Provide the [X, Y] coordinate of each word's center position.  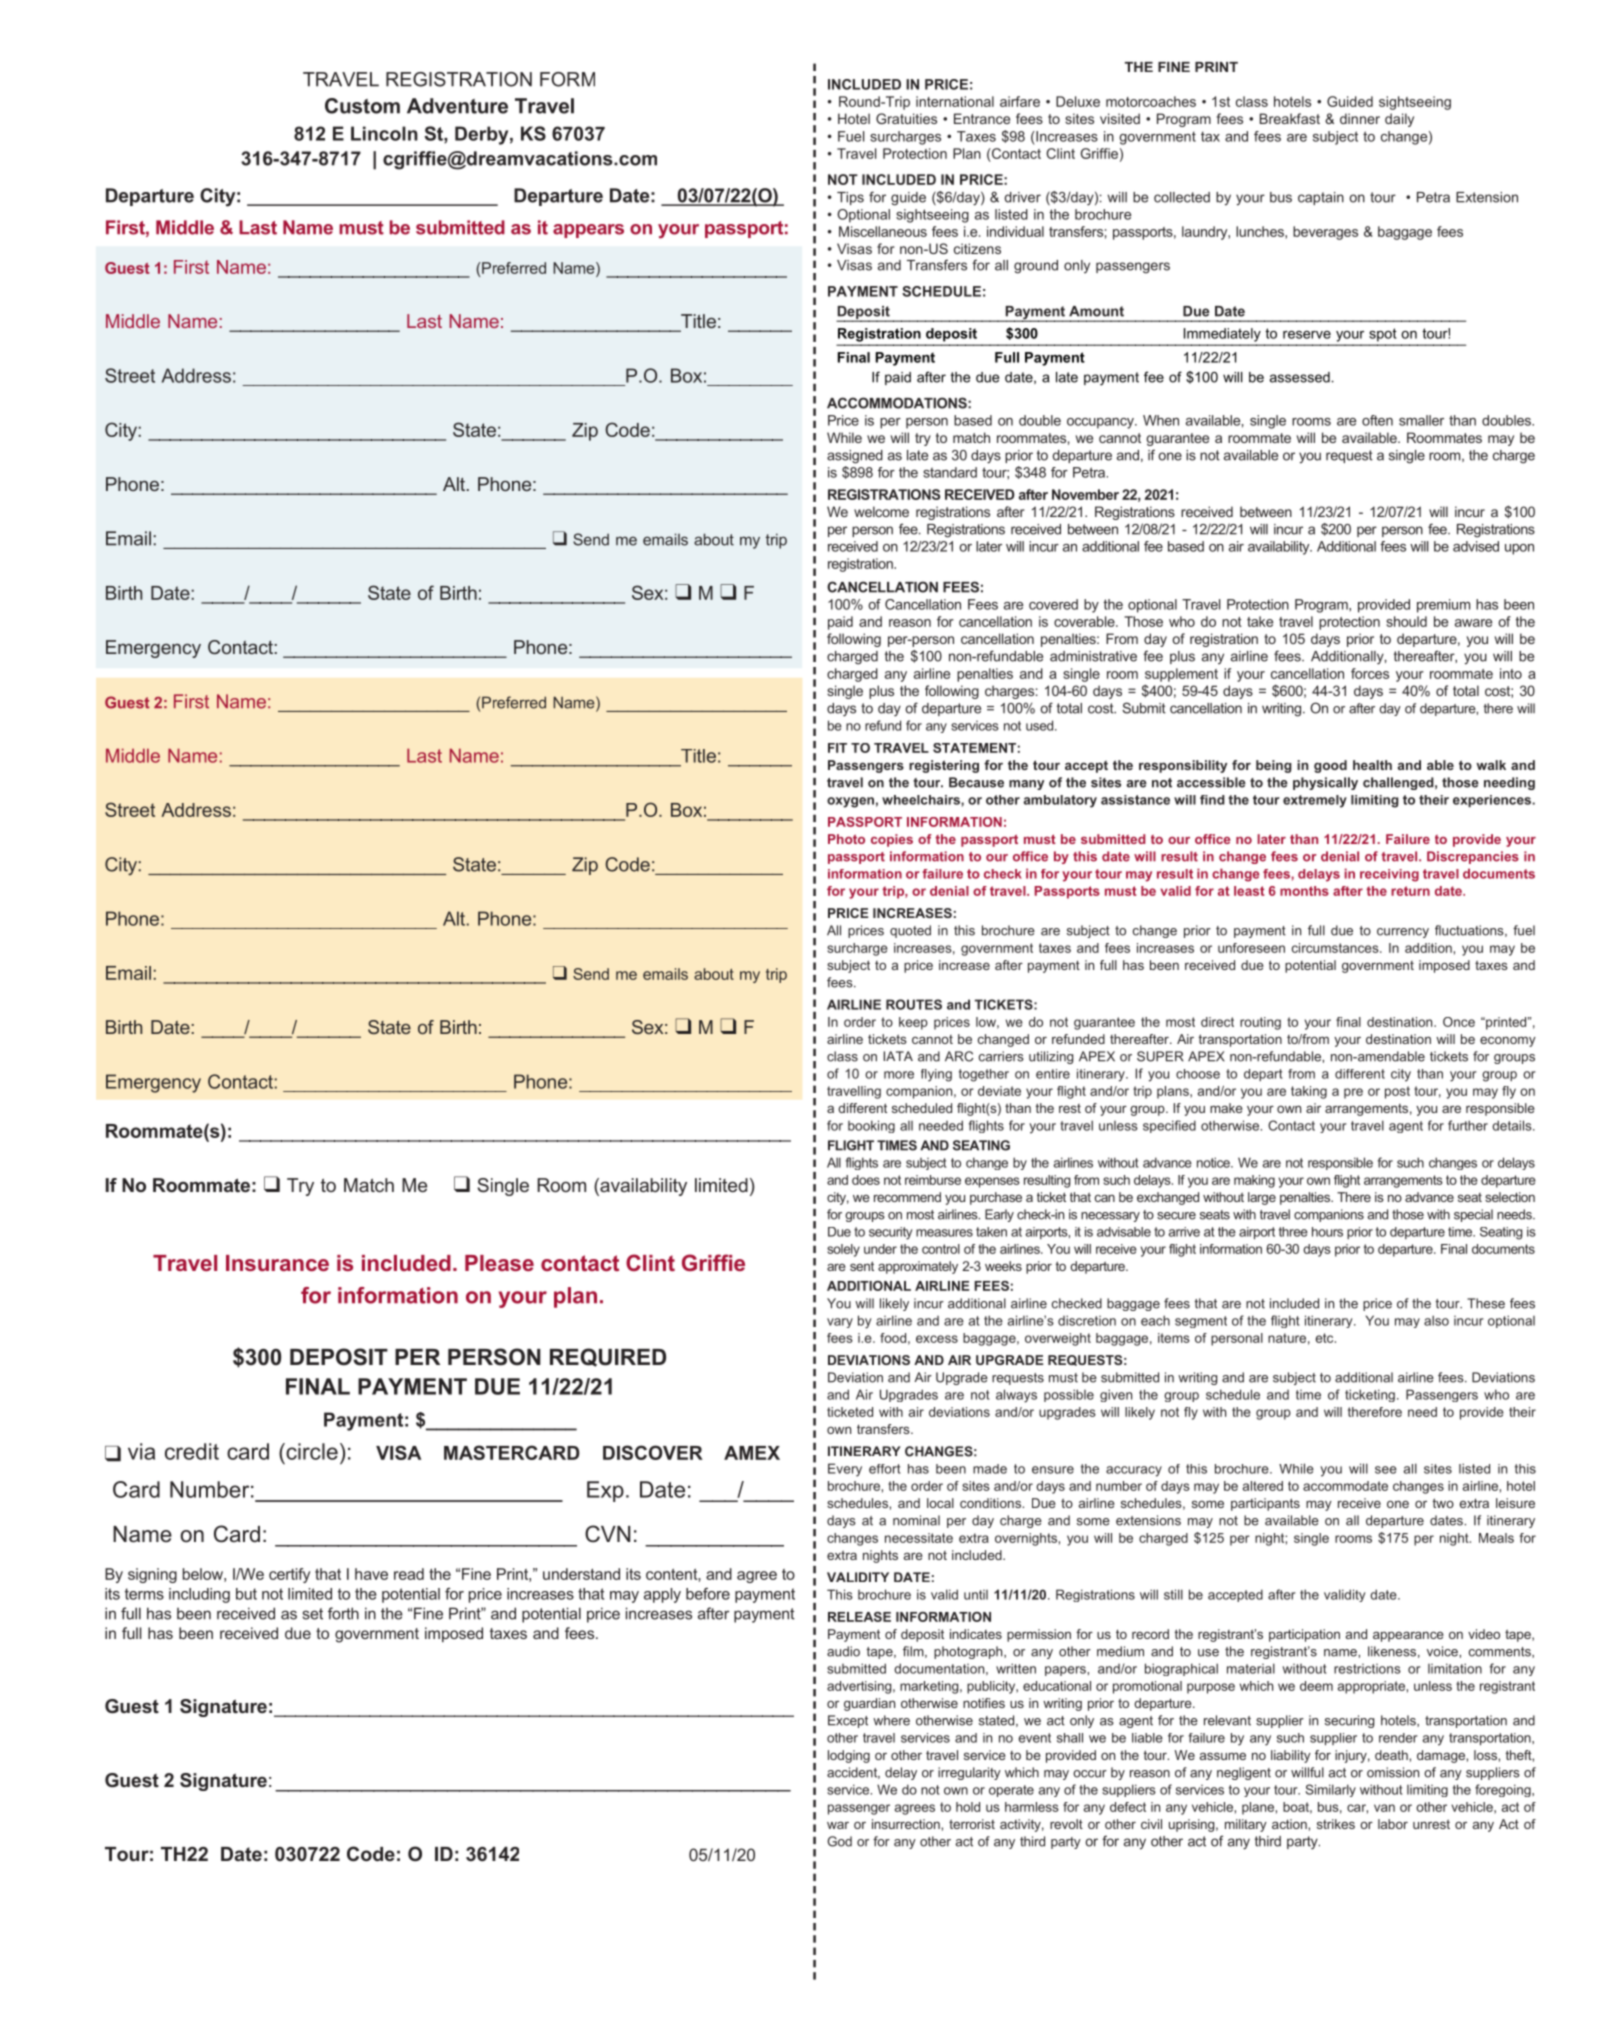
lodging [849, 1756]
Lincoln [384, 133]
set [312, 1614]
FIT [837, 748]
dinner [1360, 118]
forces [1370, 673]
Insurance [277, 1263]
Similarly [1331, 1790]
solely [843, 1250]
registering [944, 766]
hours [1327, 1232]
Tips [850, 198]
